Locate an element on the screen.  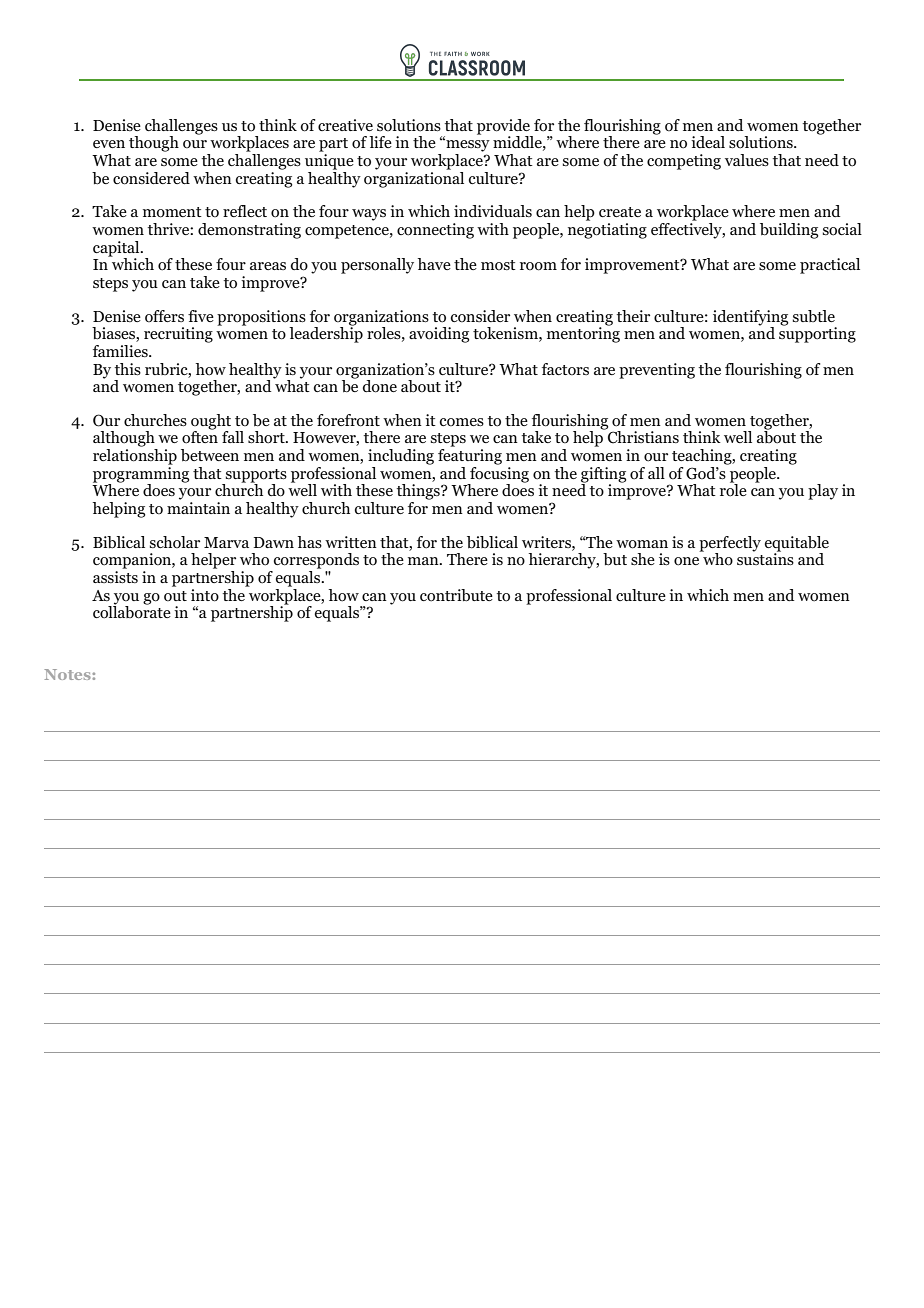
Notes is located at coordinates (68, 674).
